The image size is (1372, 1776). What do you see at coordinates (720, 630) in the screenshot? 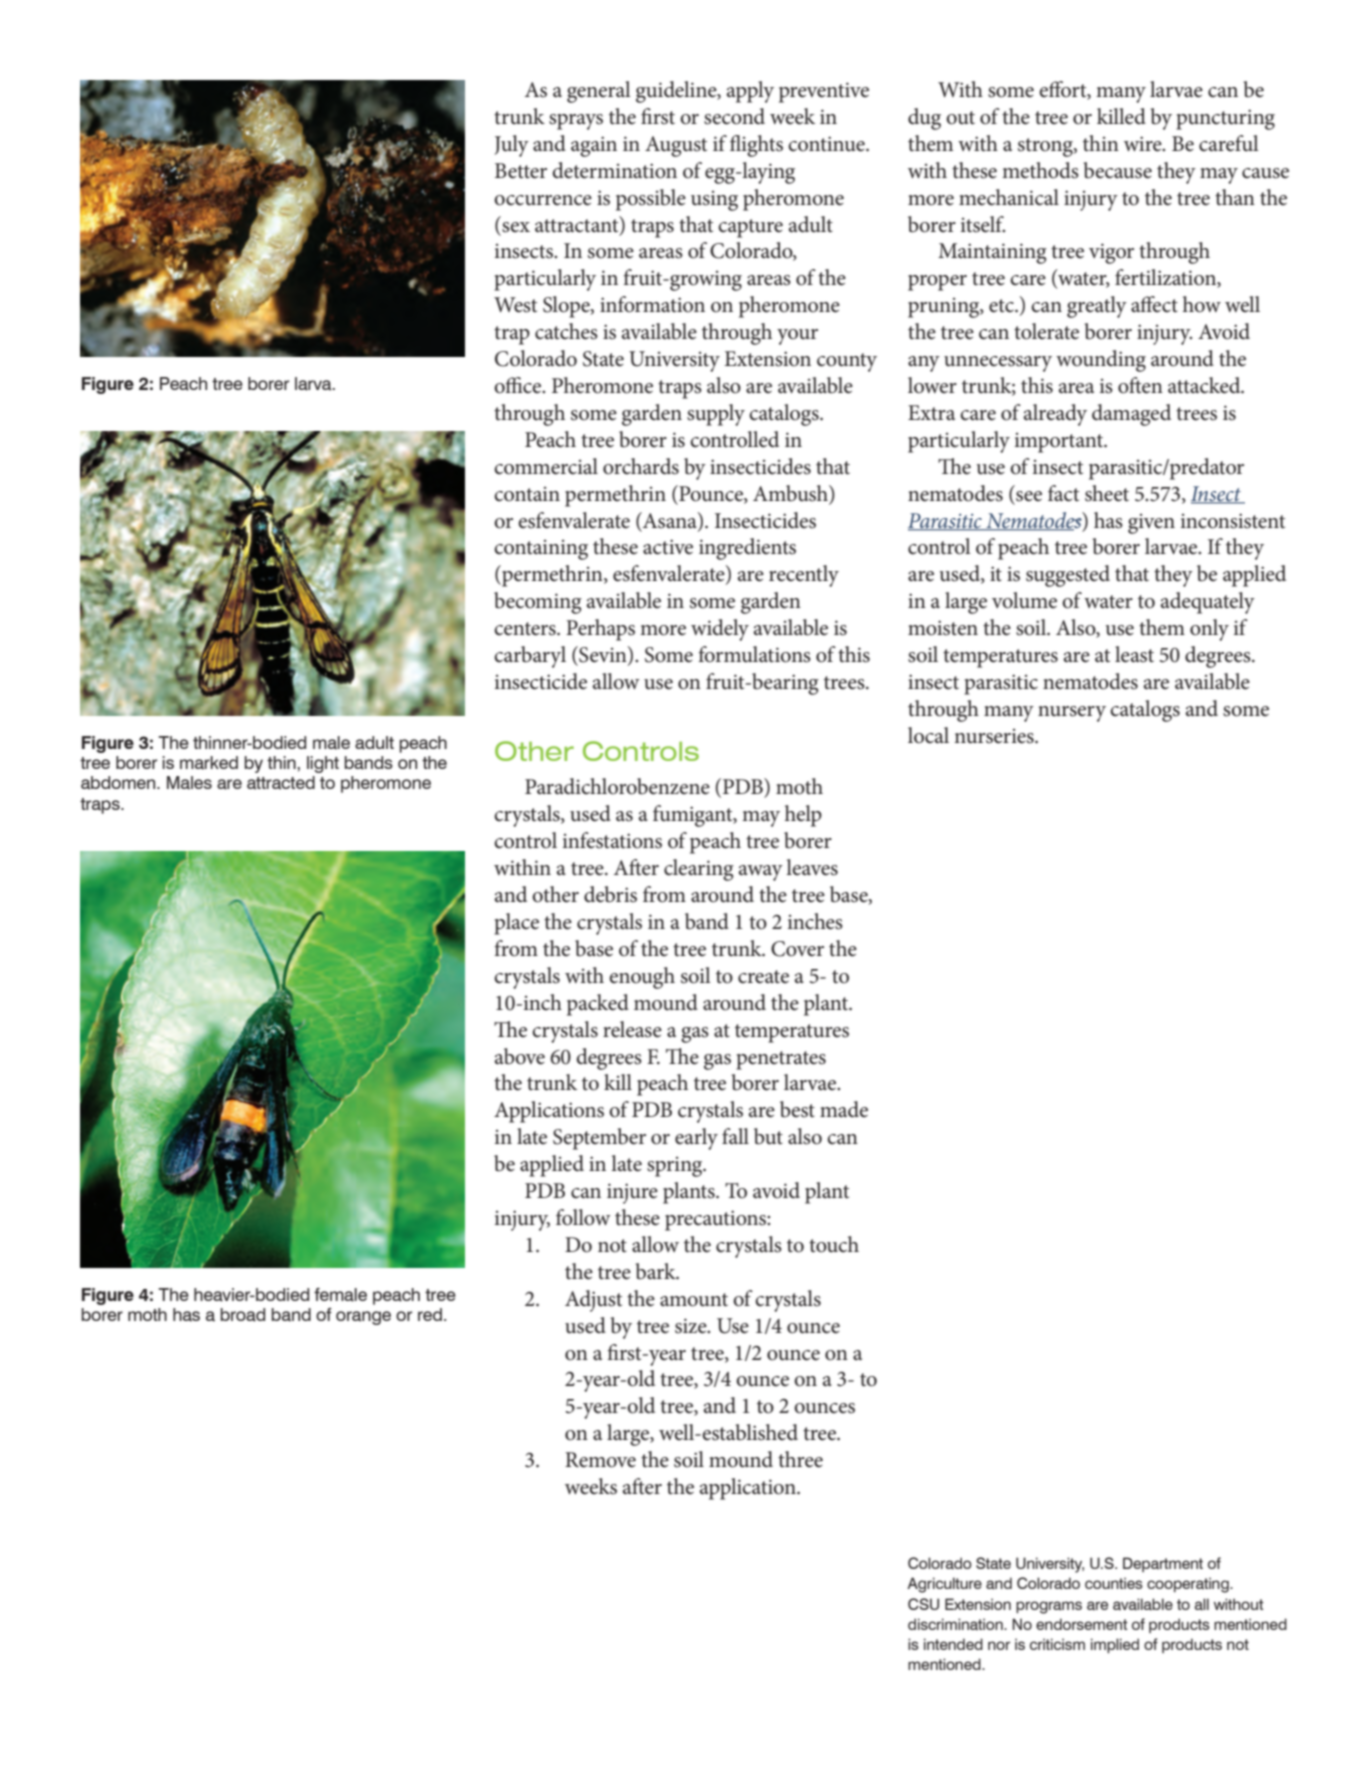
I see `widely` at bounding box center [720, 630].
